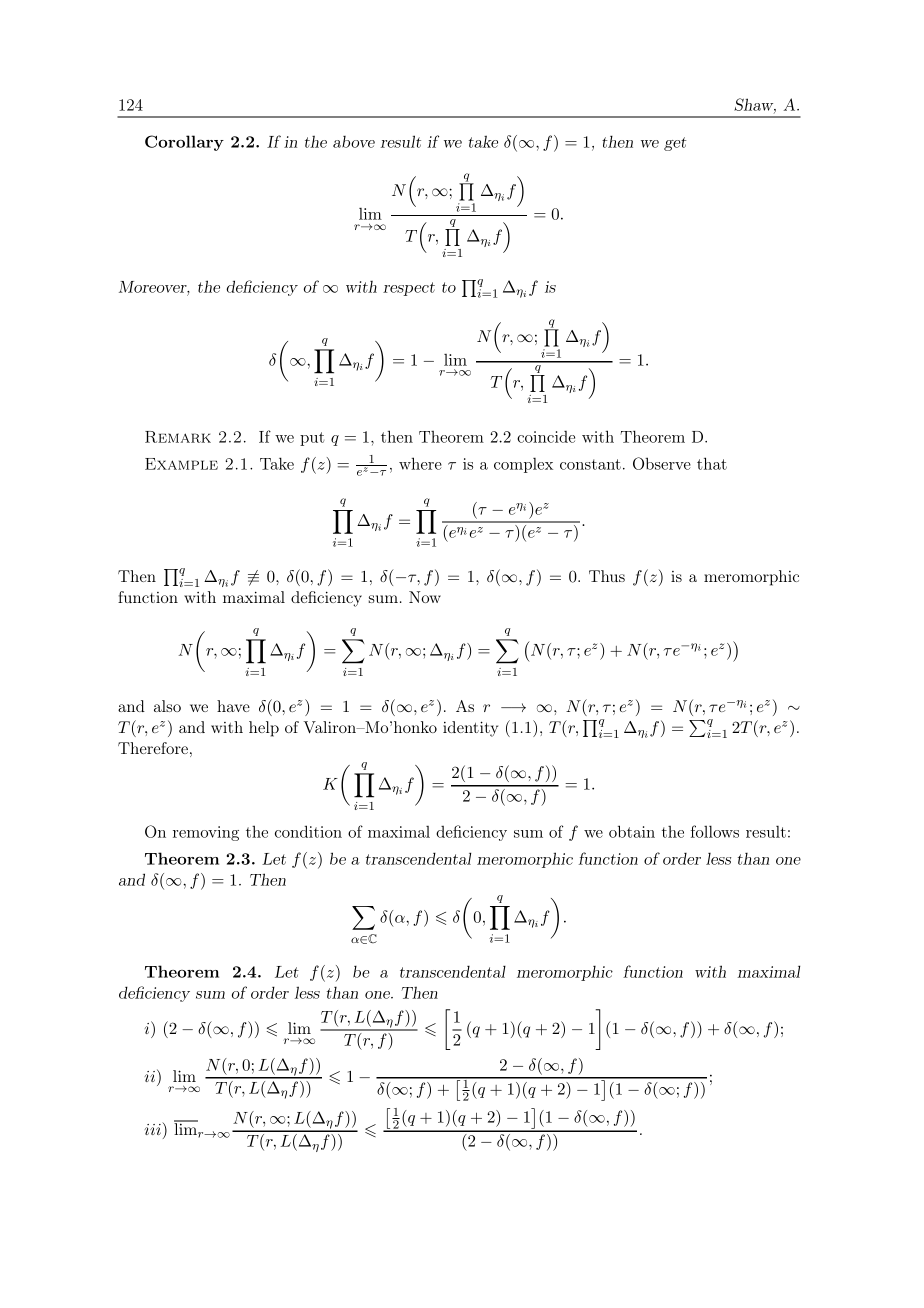  I want to click on Corollary, so click(184, 143).
